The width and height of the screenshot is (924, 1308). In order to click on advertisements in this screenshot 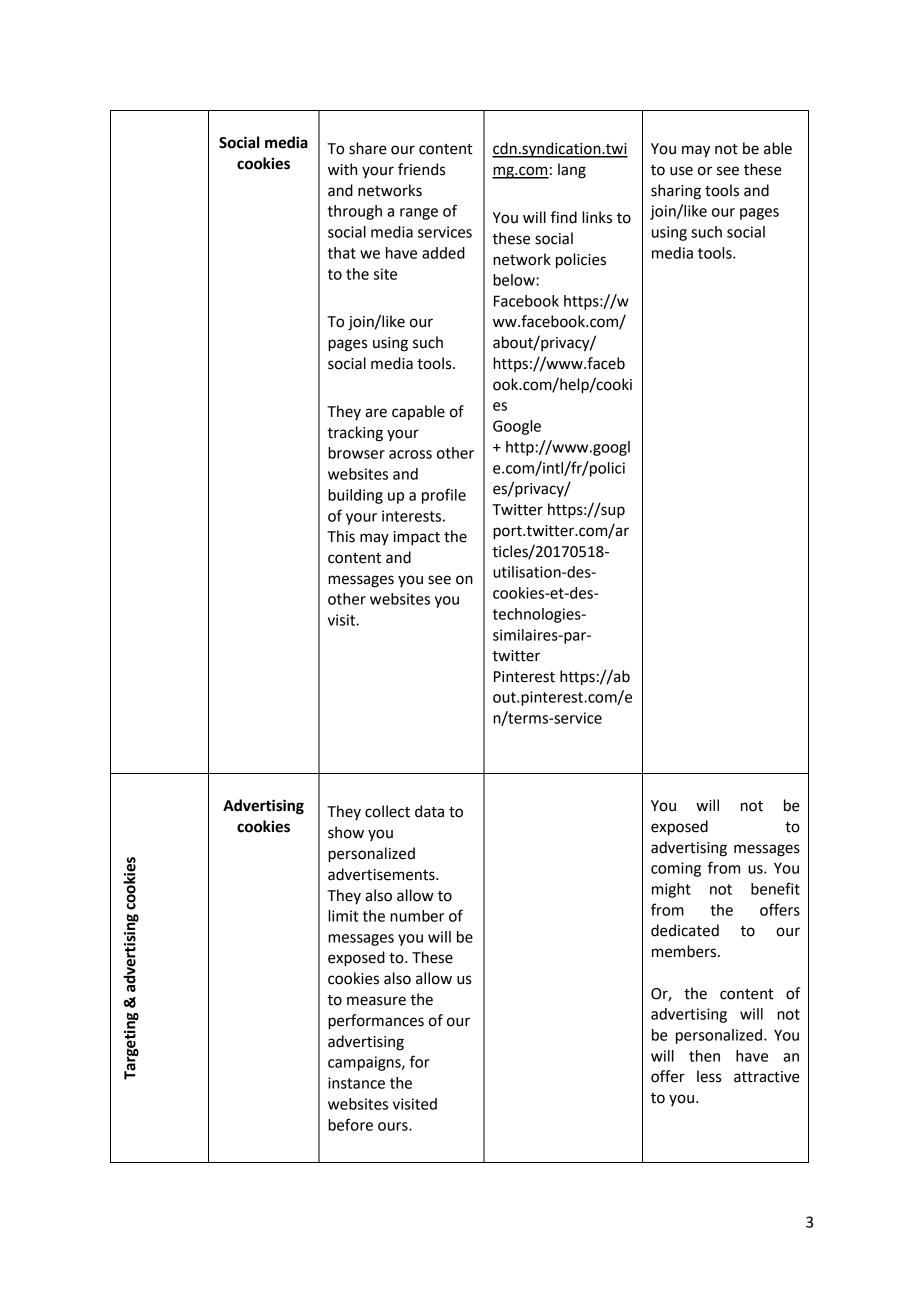, I will do `click(382, 874)`.
